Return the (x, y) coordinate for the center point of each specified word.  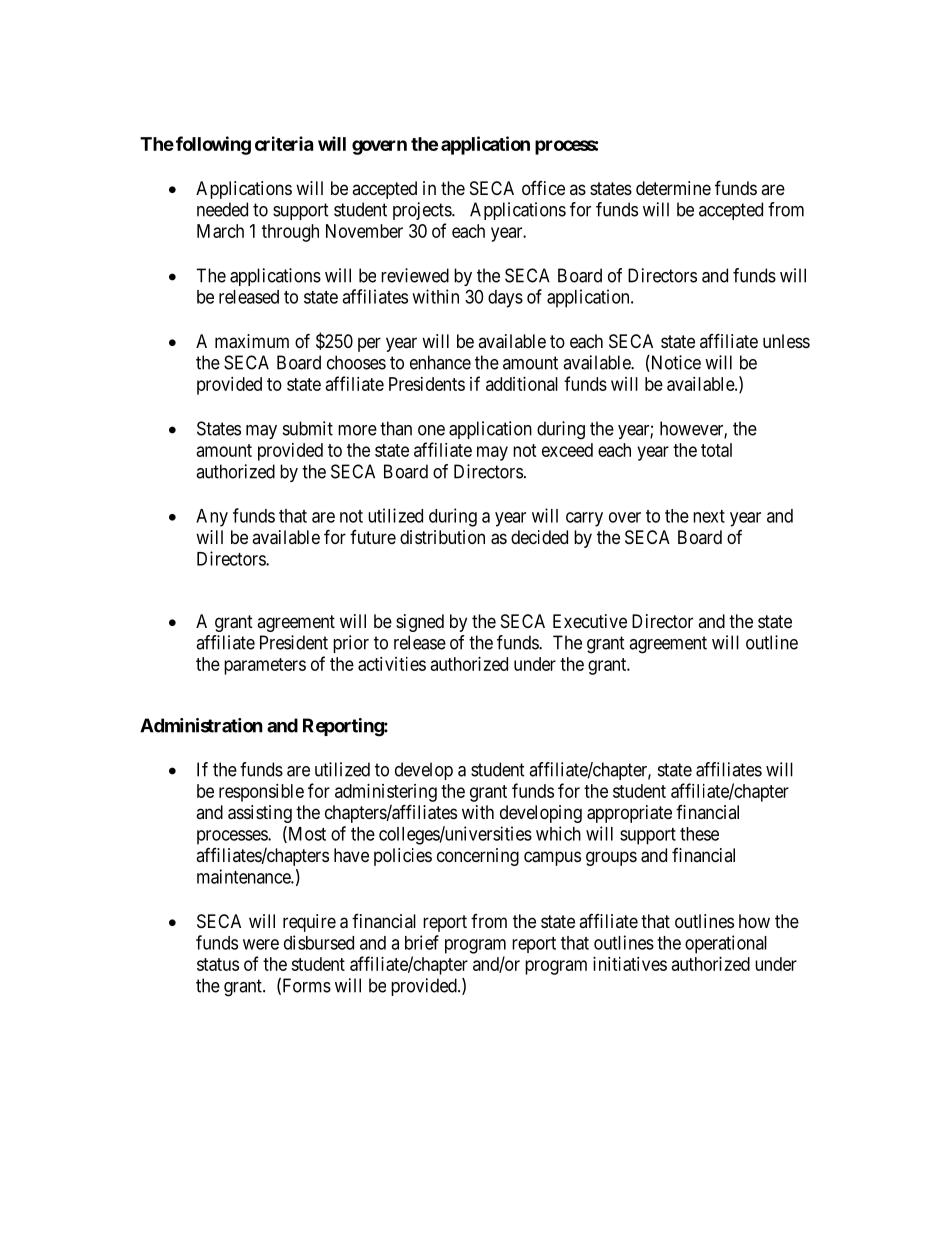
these (699, 834)
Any (212, 518)
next (709, 516)
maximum (252, 341)
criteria (284, 143)
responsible (261, 793)
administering (386, 793)
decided (539, 537)
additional (522, 384)
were (261, 944)
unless (786, 341)
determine (673, 188)
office (543, 188)
